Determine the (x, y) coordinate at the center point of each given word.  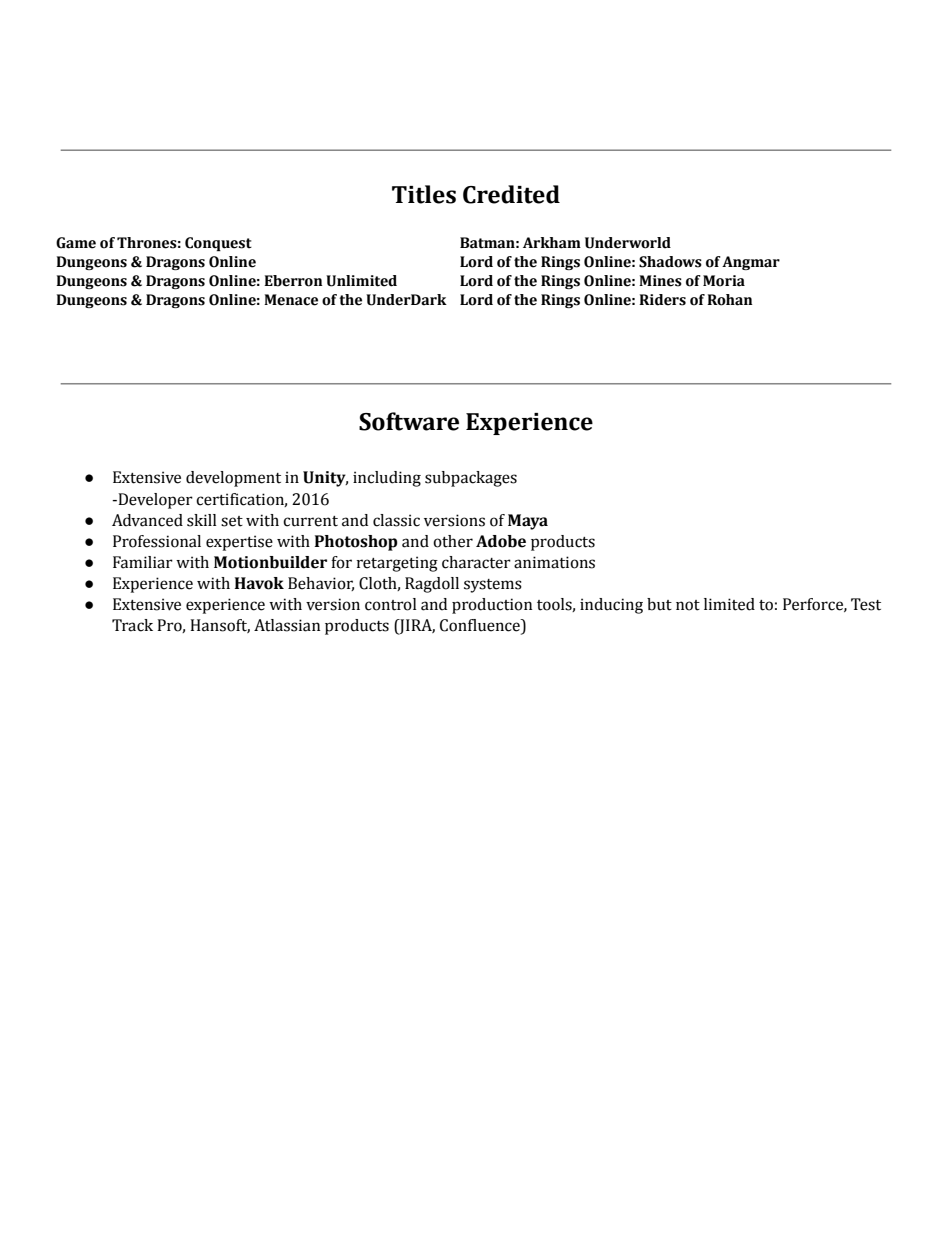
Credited (511, 194)
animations (554, 562)
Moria (724, 281)
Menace (291, 300)
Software (409, 421)
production (492, 606)
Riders (662, 300)
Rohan (730, 300)
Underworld (628, 243)
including (387, 479)
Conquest (218, 244)
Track (132, 625)
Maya (528, 522)
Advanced (147, 520)
